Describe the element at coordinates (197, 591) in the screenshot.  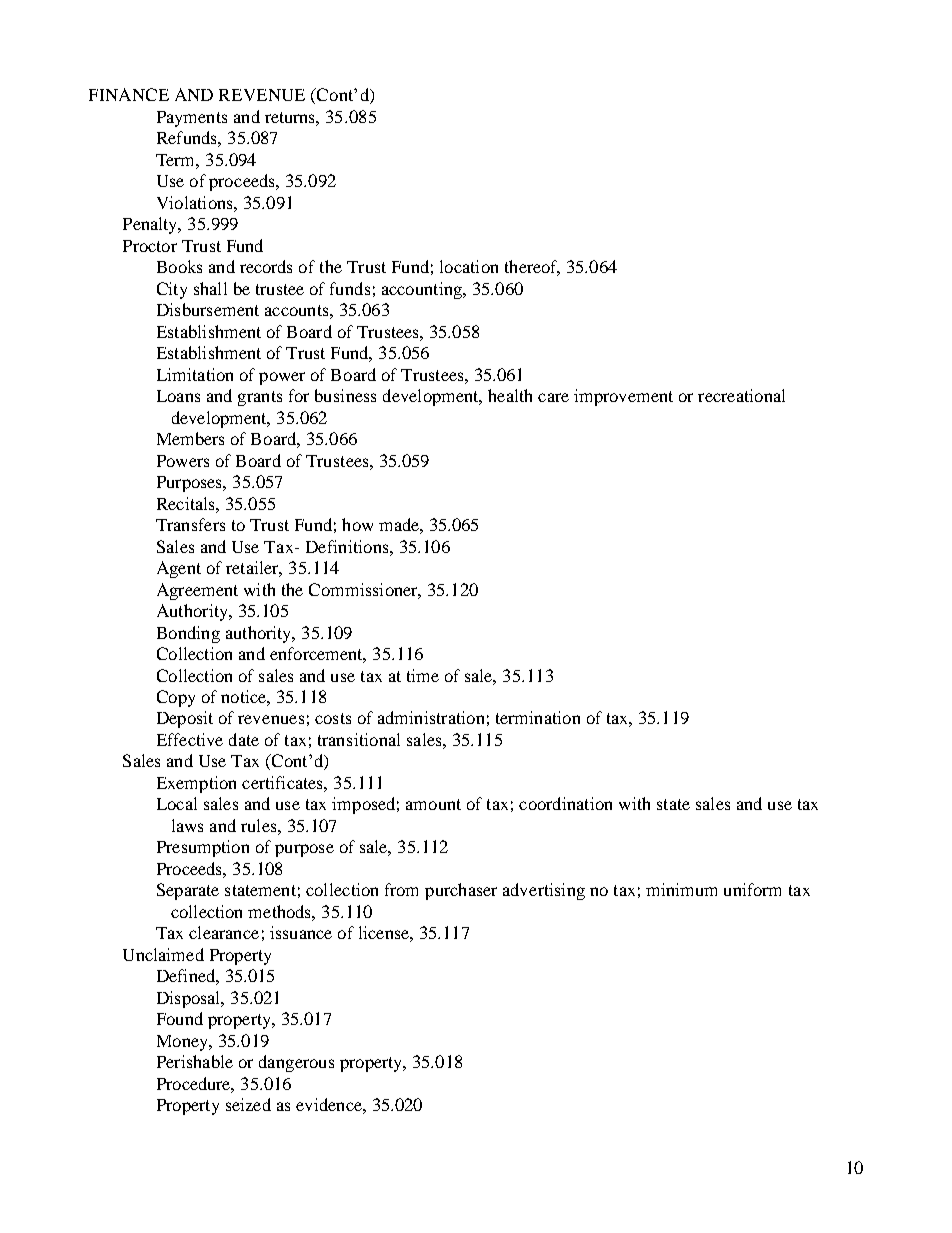
I see `Agreement` at that location.
